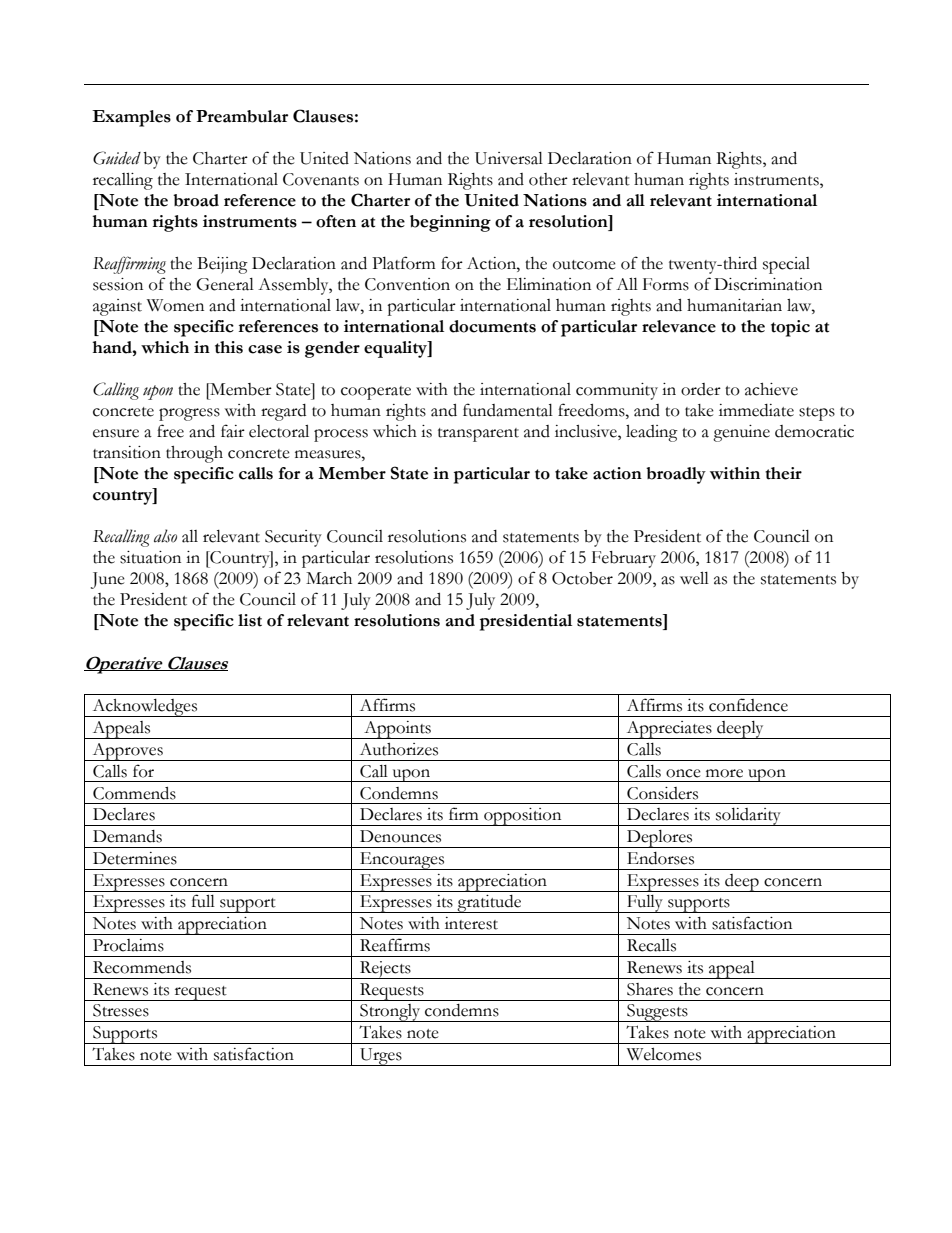  I want to click on well, so click(694, 578).
